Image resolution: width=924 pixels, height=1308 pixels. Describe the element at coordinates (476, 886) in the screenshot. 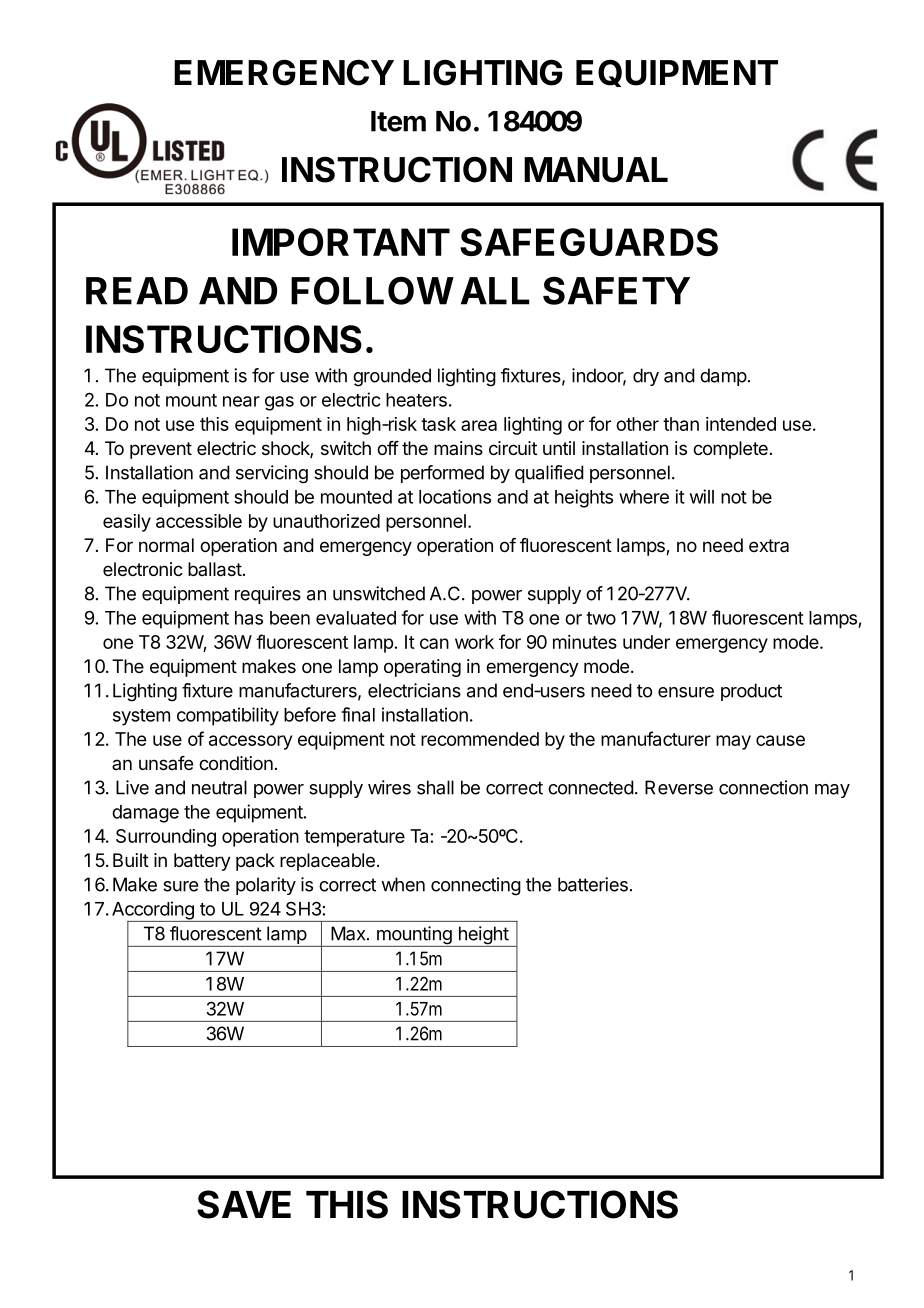

I see `connecting` at that location.
